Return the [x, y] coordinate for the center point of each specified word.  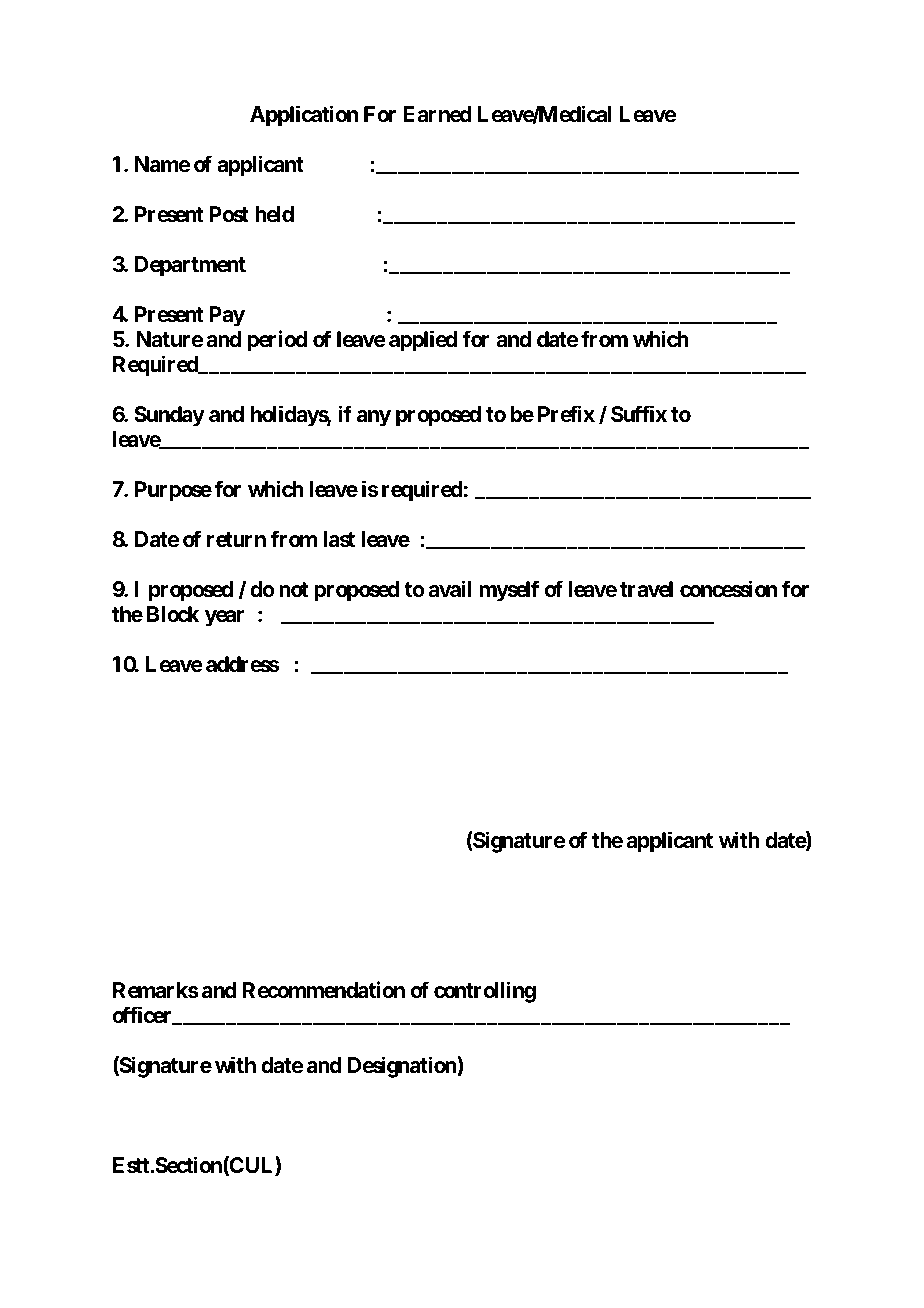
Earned [438, 114]
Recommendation [324, 990]
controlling [485, 992]
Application [304, 116]
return [236, 540]
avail [450, 589]
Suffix [639, 414]
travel [646, 589]
